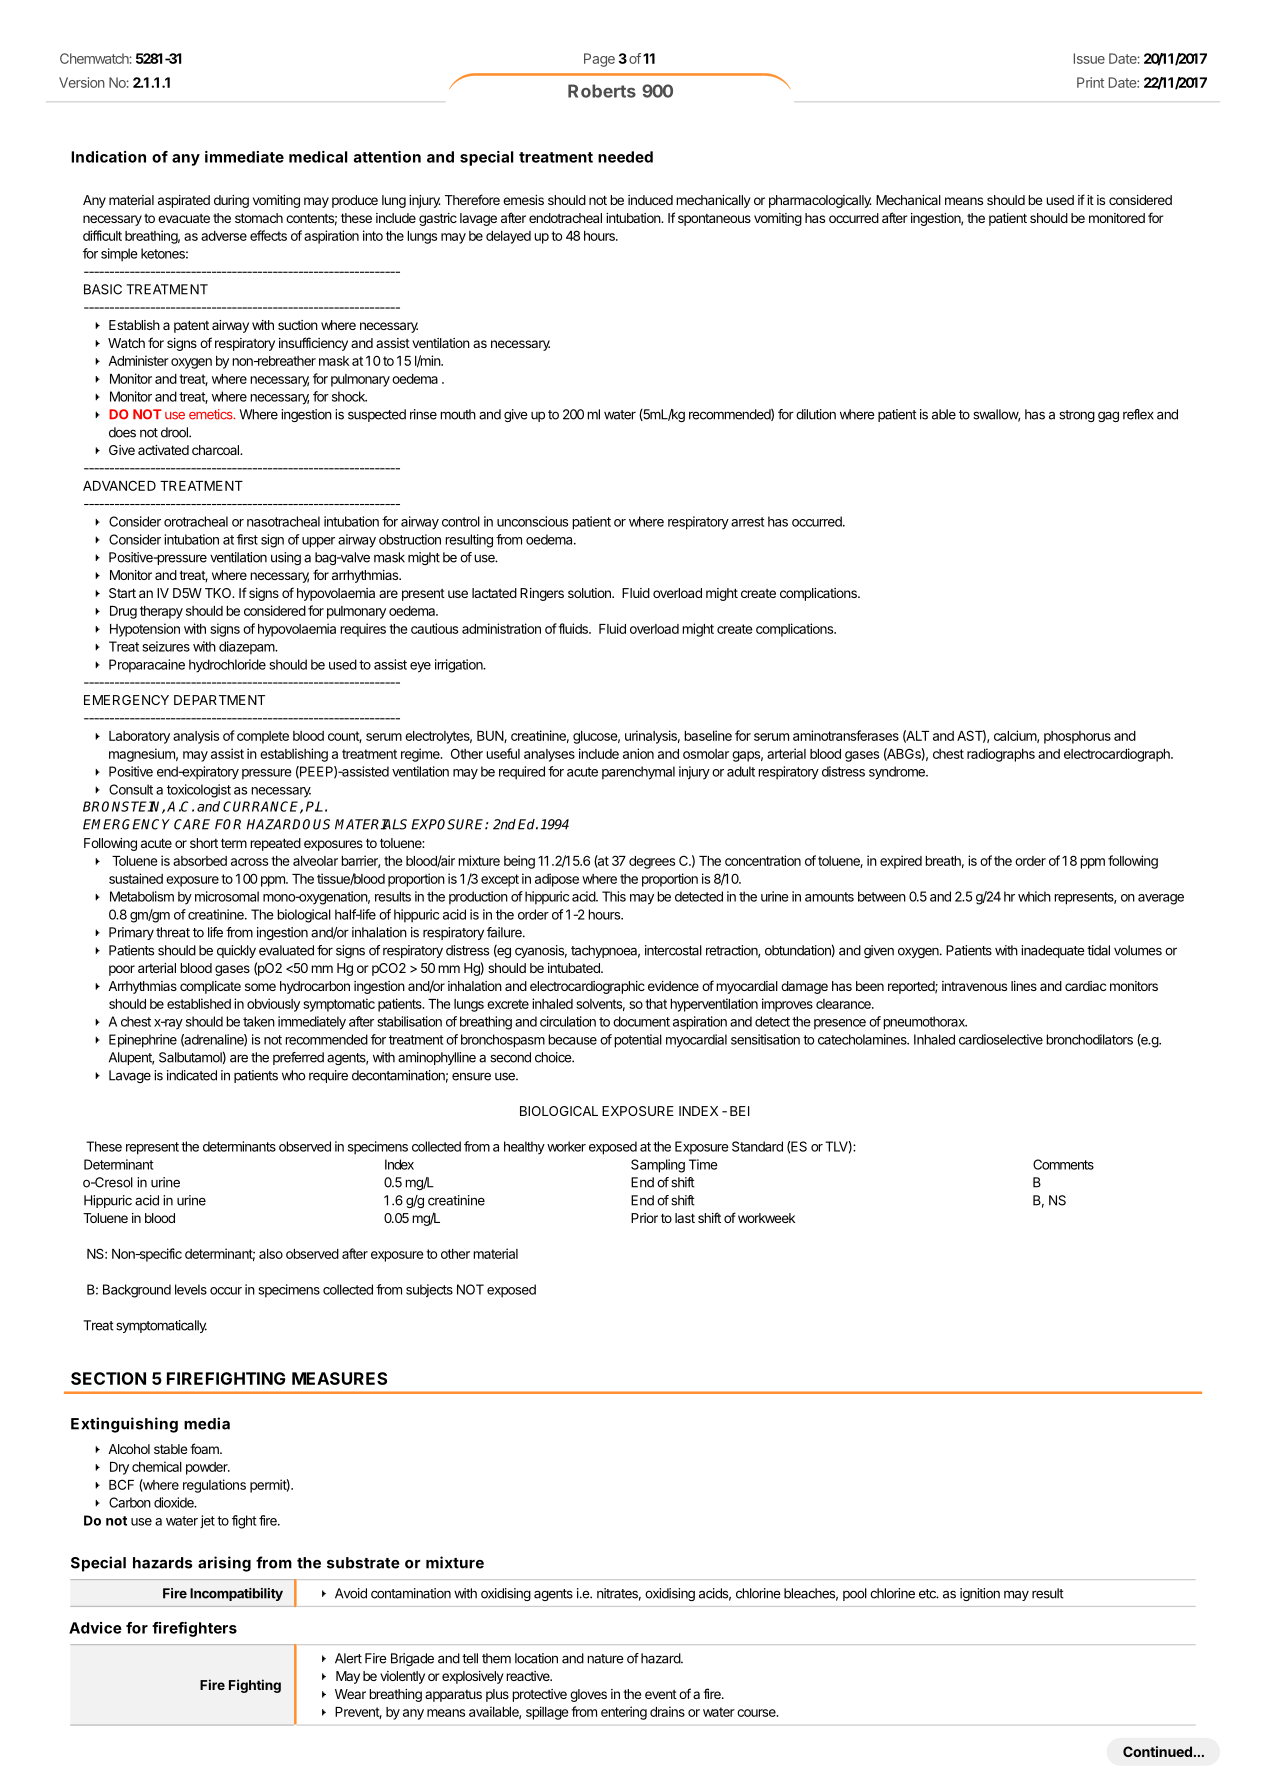 Image resolution: width=1266 pixels, height=1791 pixels. I want to click on Print, so click(1090, 82).
